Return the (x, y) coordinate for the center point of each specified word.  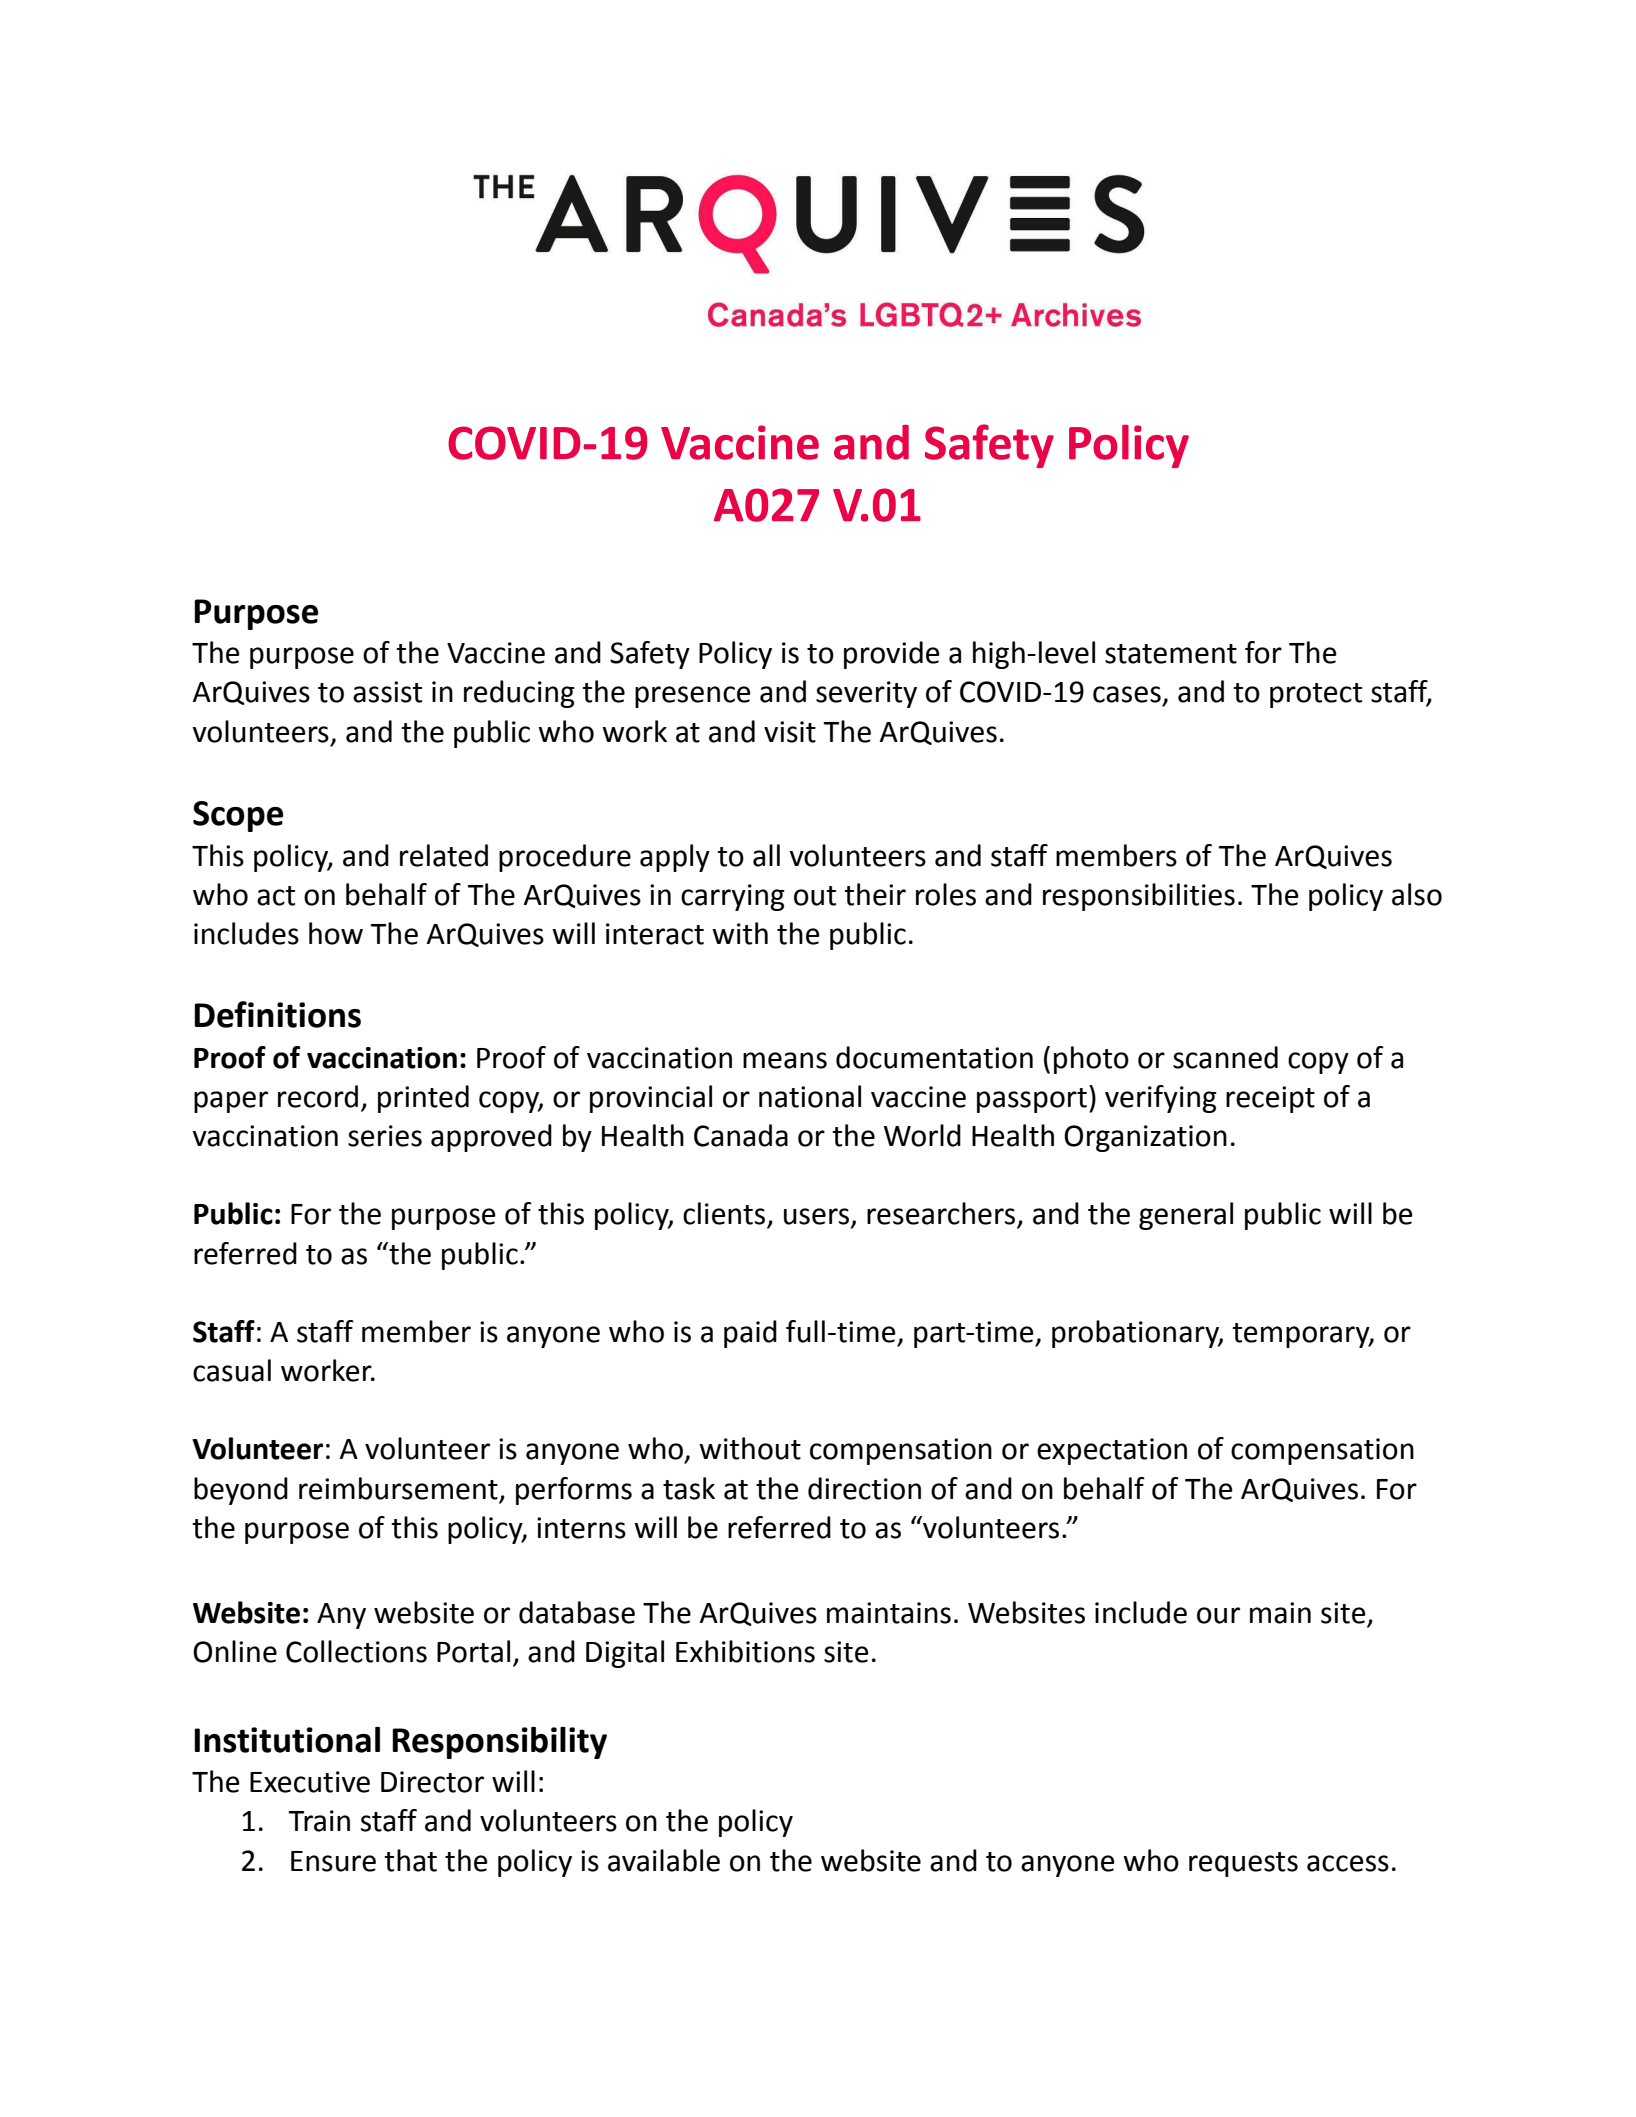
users (816, 1216)
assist (387, 692)
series (385, 1136)
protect (1316, 695)
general (1186, 1216)
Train (319, 1821)
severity (866, 694)
